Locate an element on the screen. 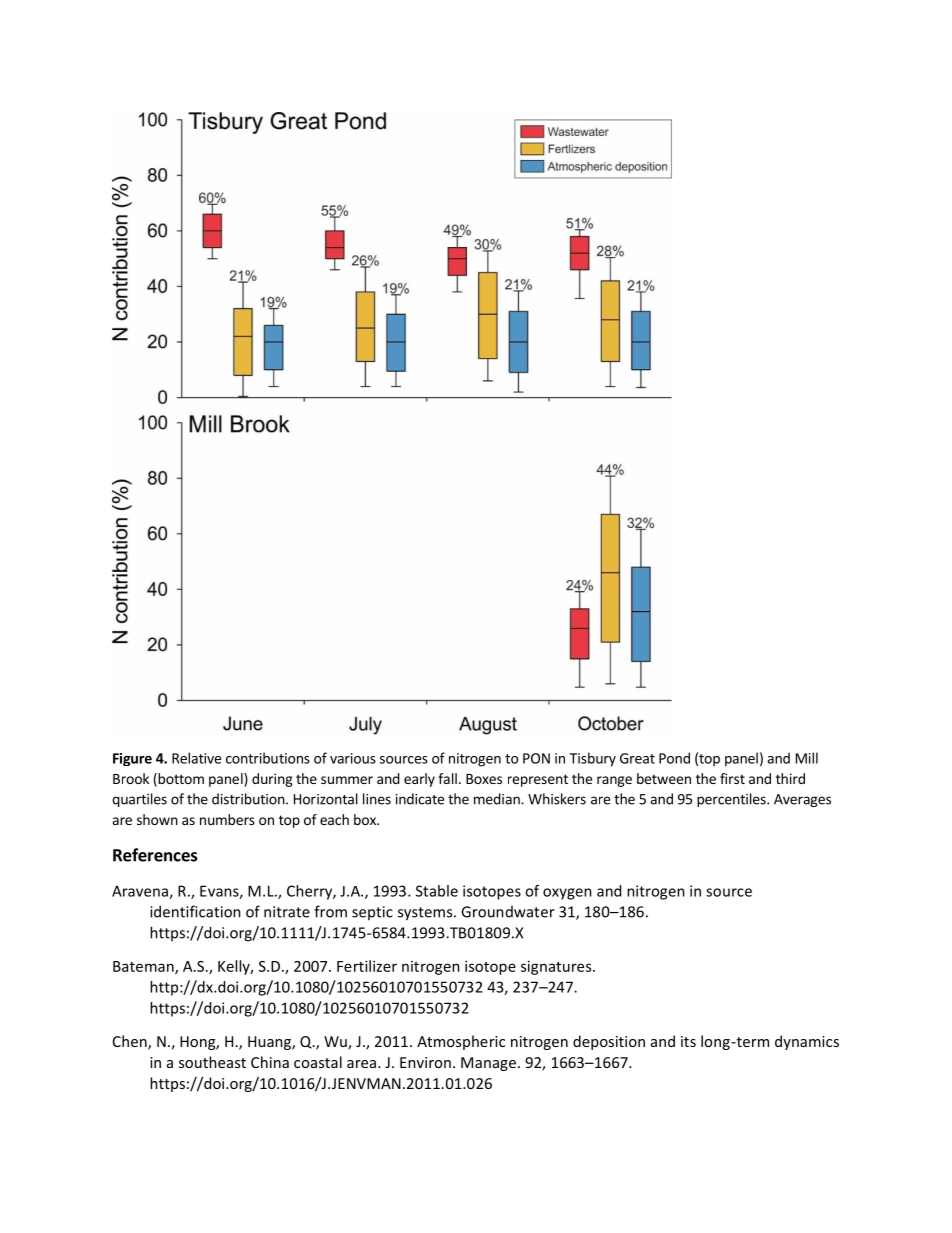  first is located at coordinates (732, 778).
